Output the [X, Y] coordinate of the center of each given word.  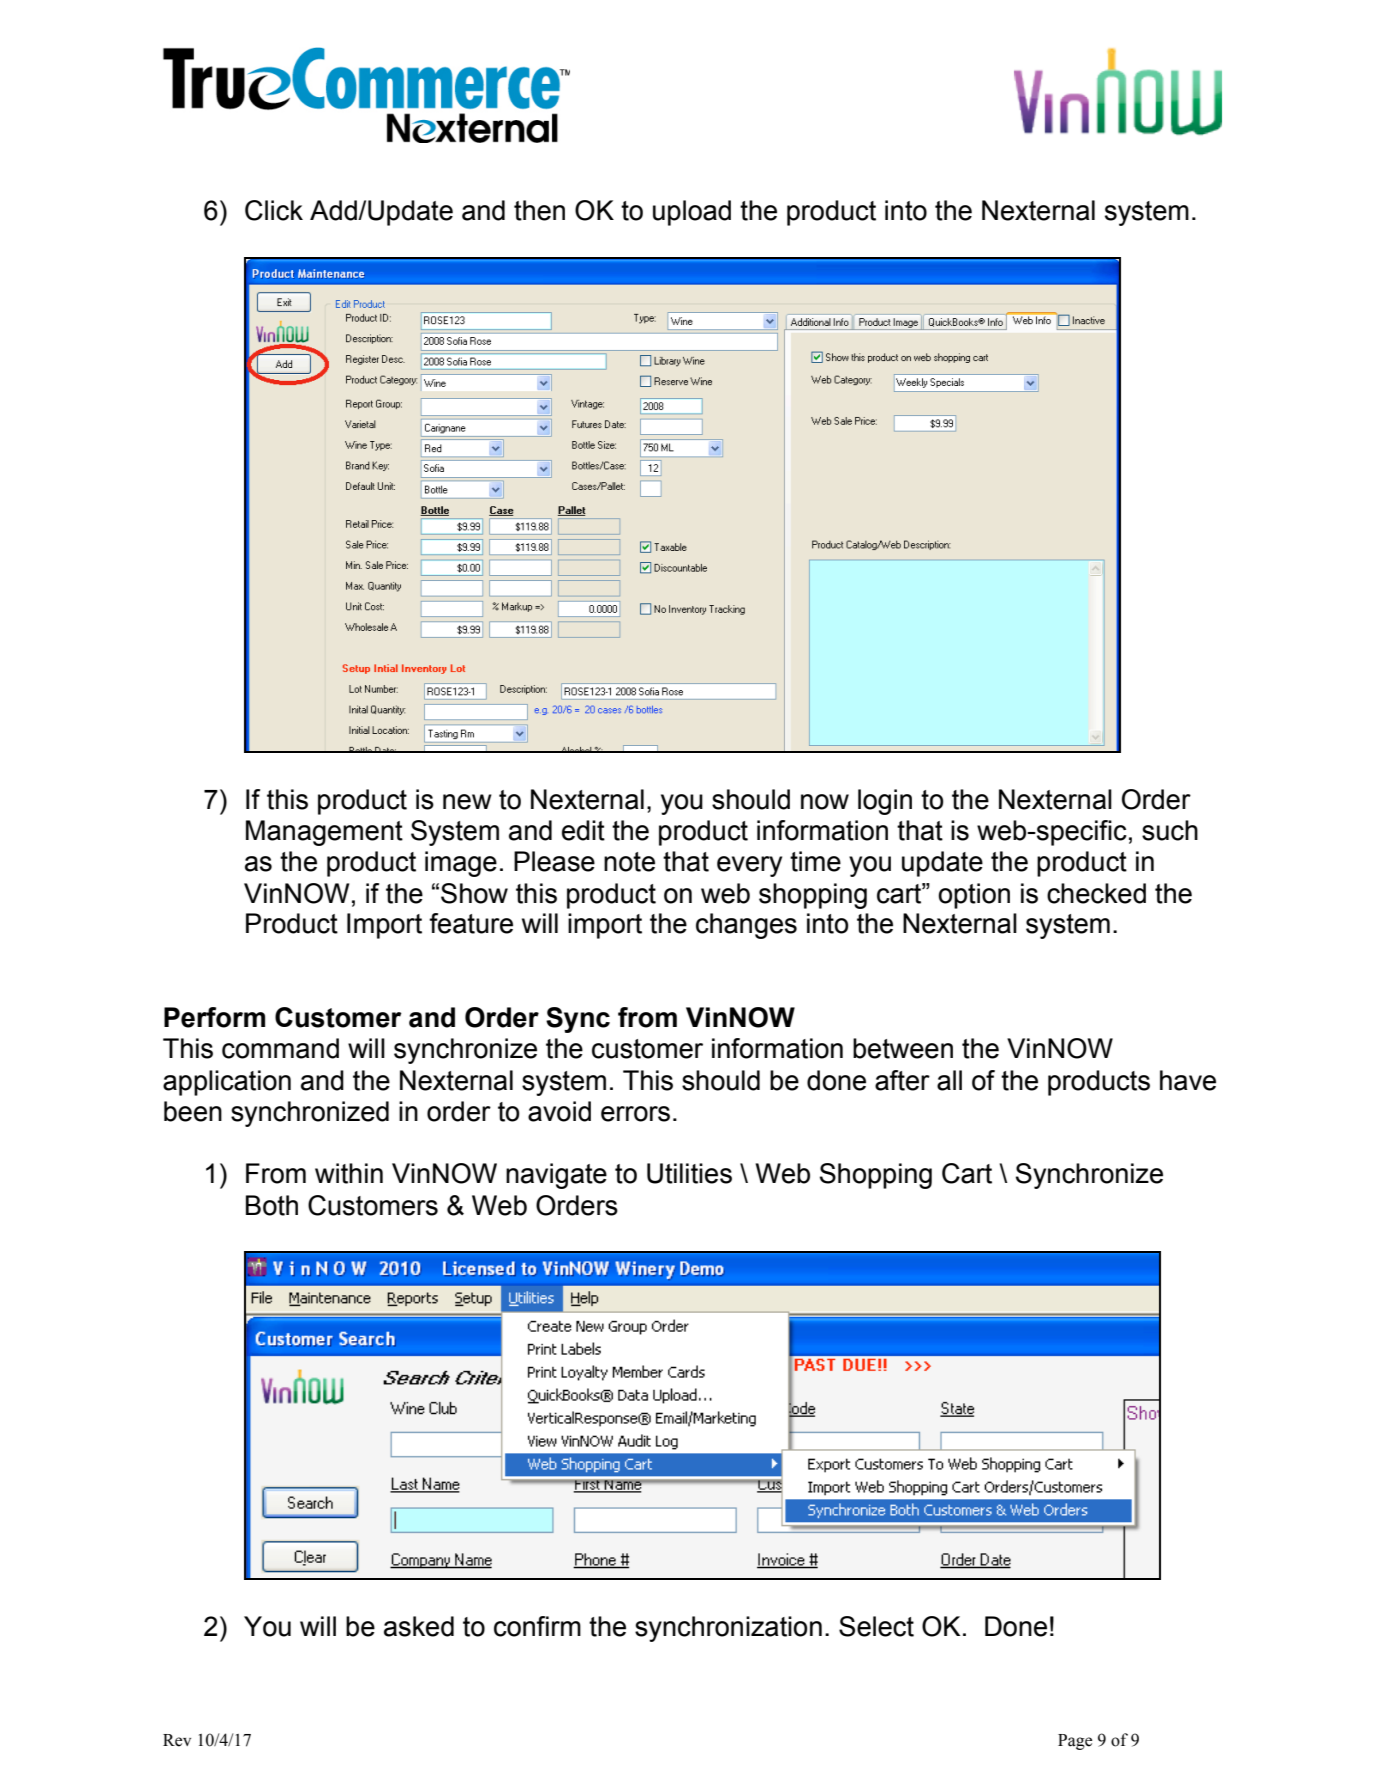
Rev [177, 1740]
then [539, 210]
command [280, 1048]
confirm [537, 1626]
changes [746, 926]
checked [1096, 893]
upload [692, 213]
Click [274, 210]
